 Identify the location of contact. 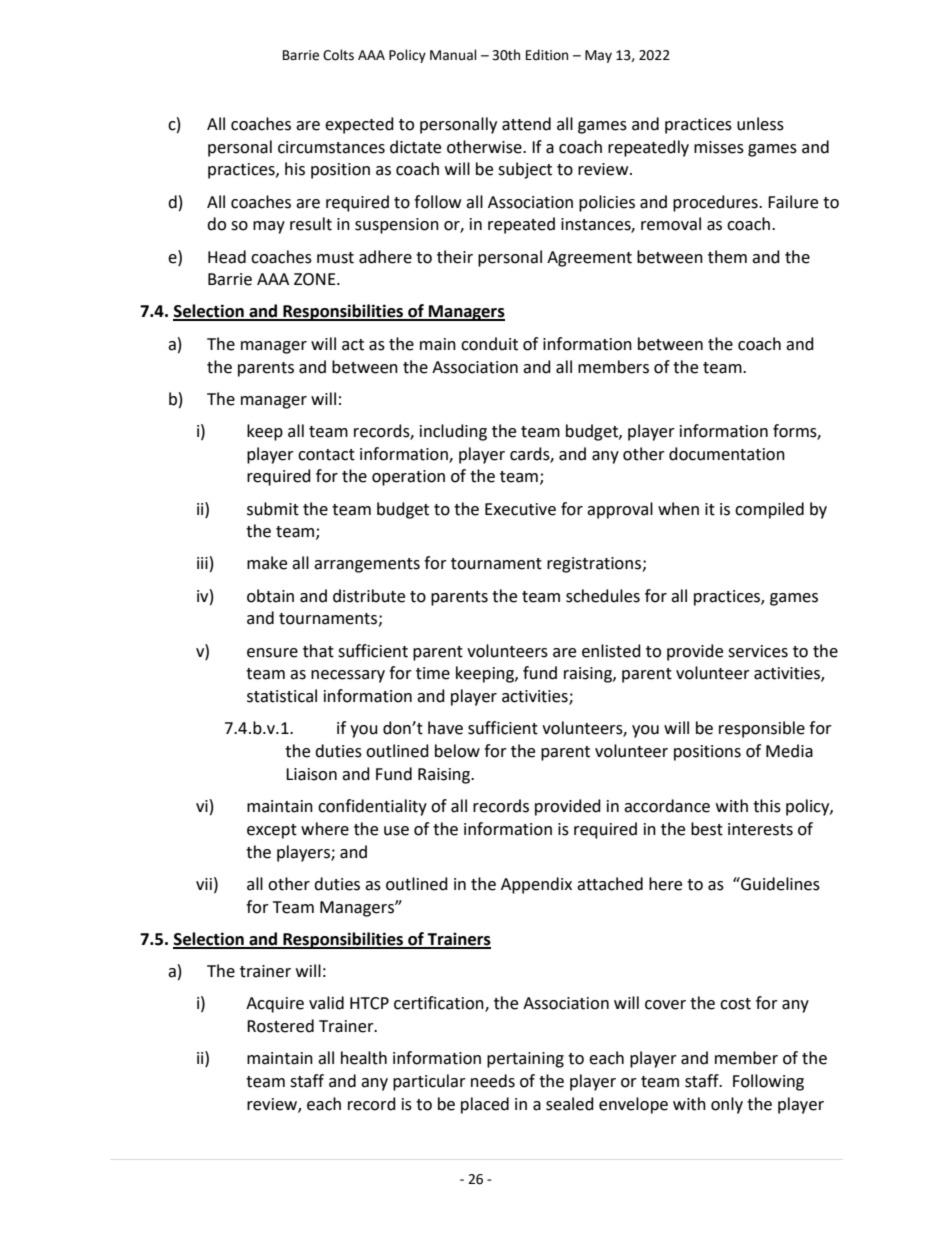
(326, 455).
